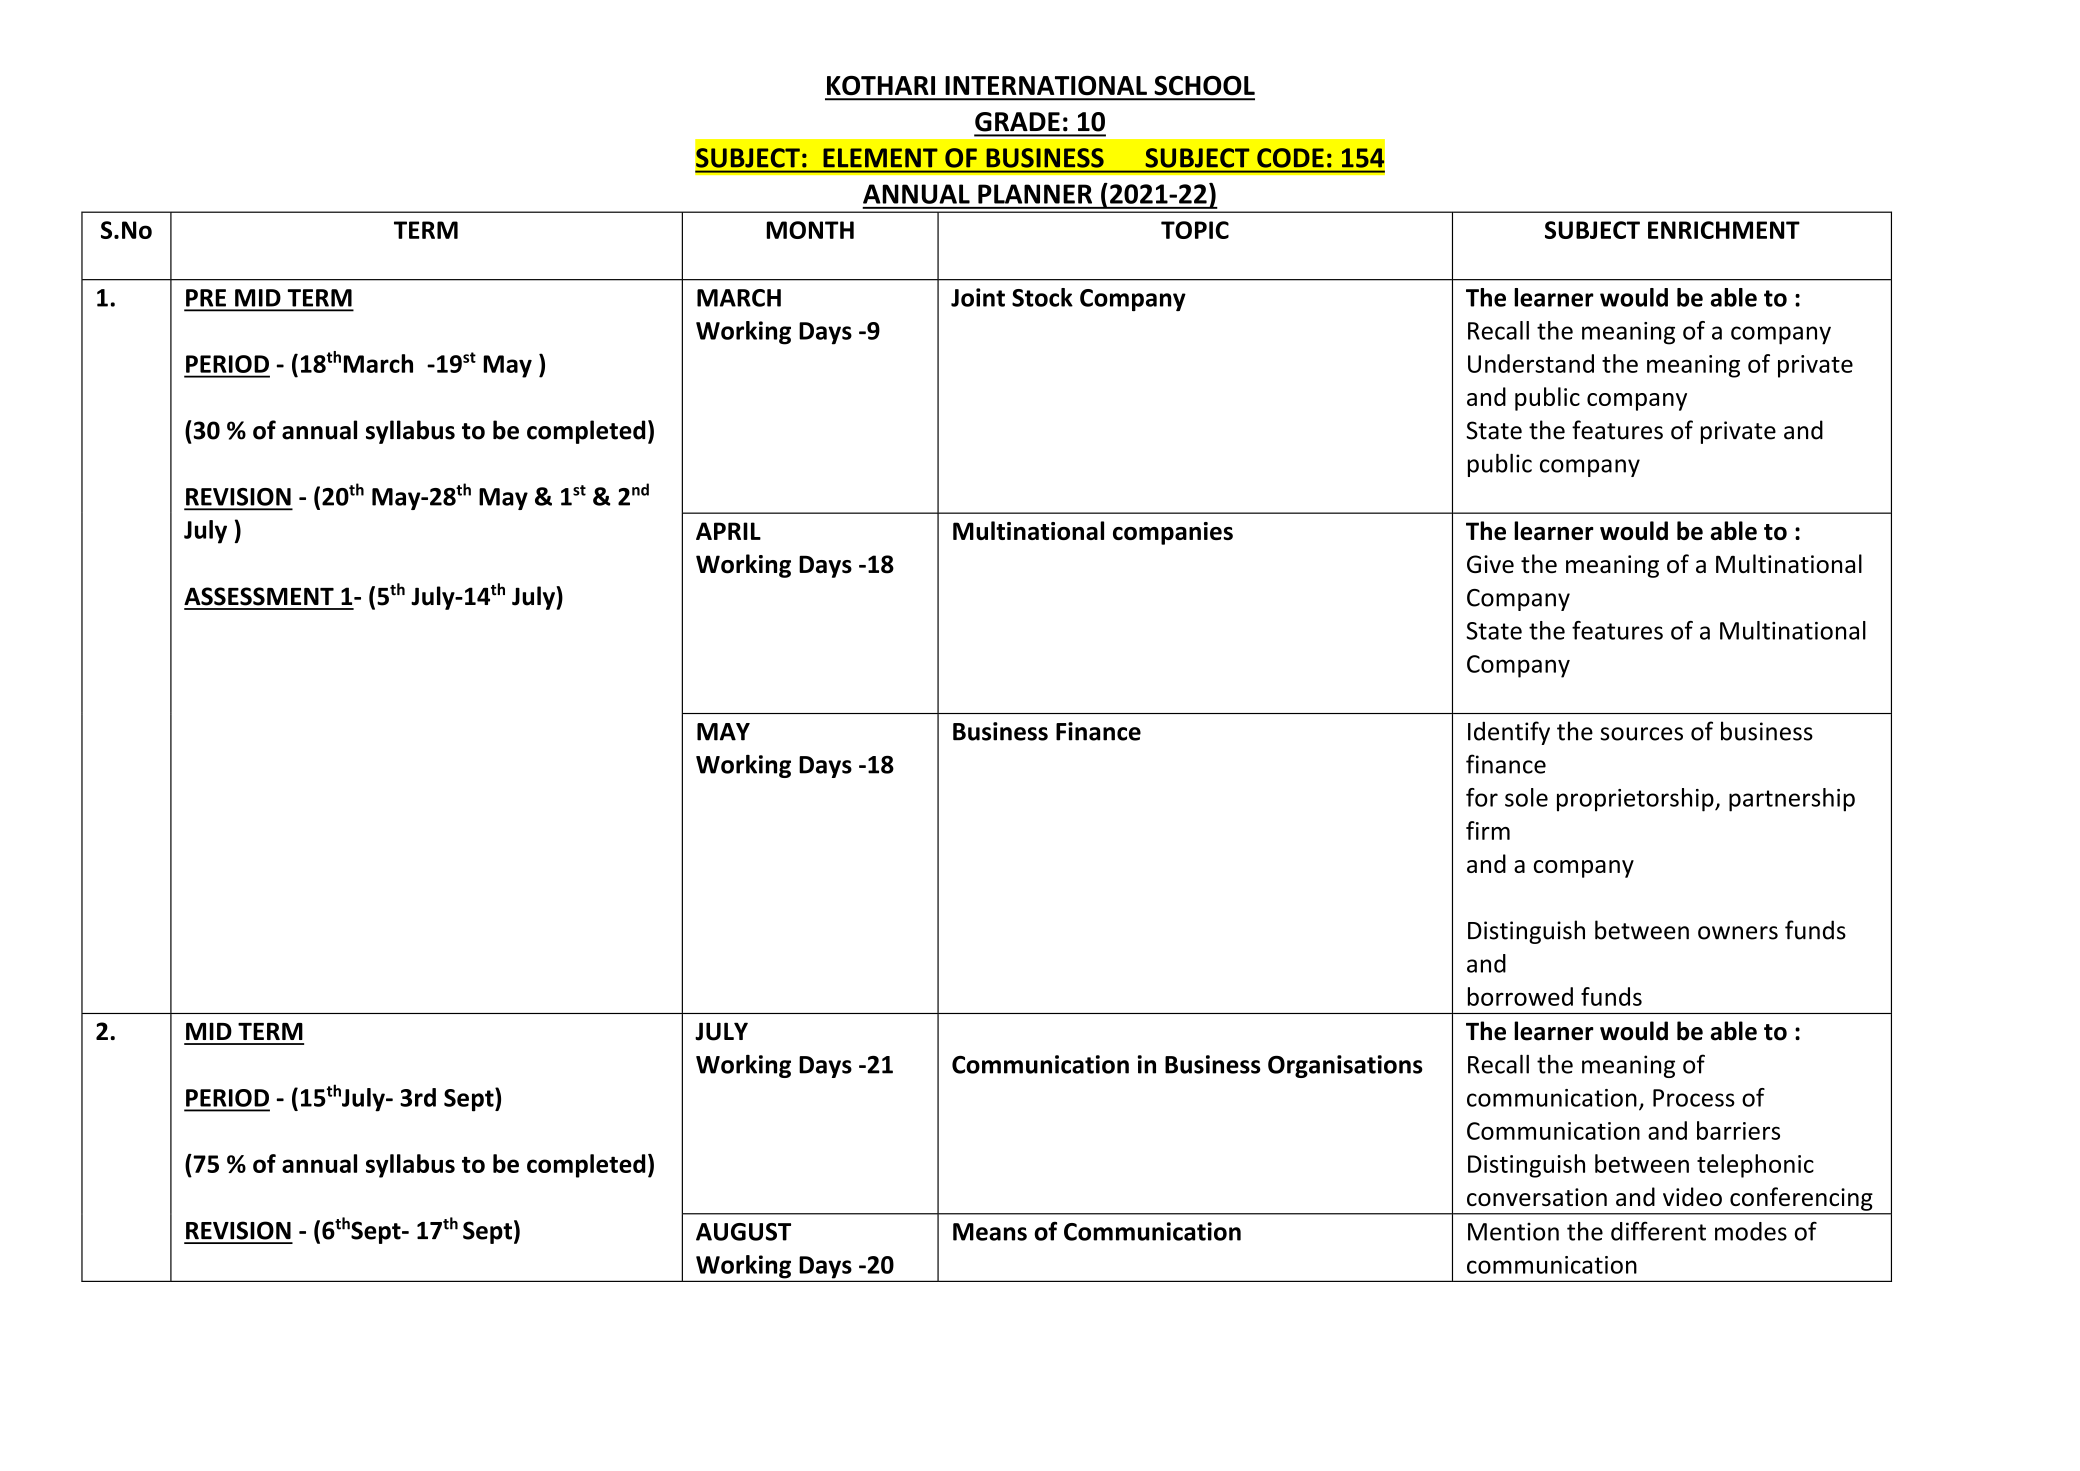 The width and height of the screenshot is (2080, 1471). What do you see at coordinates (728, 531) in the screenshot?
I see `APRIL` at bounding box center [728, 531].
